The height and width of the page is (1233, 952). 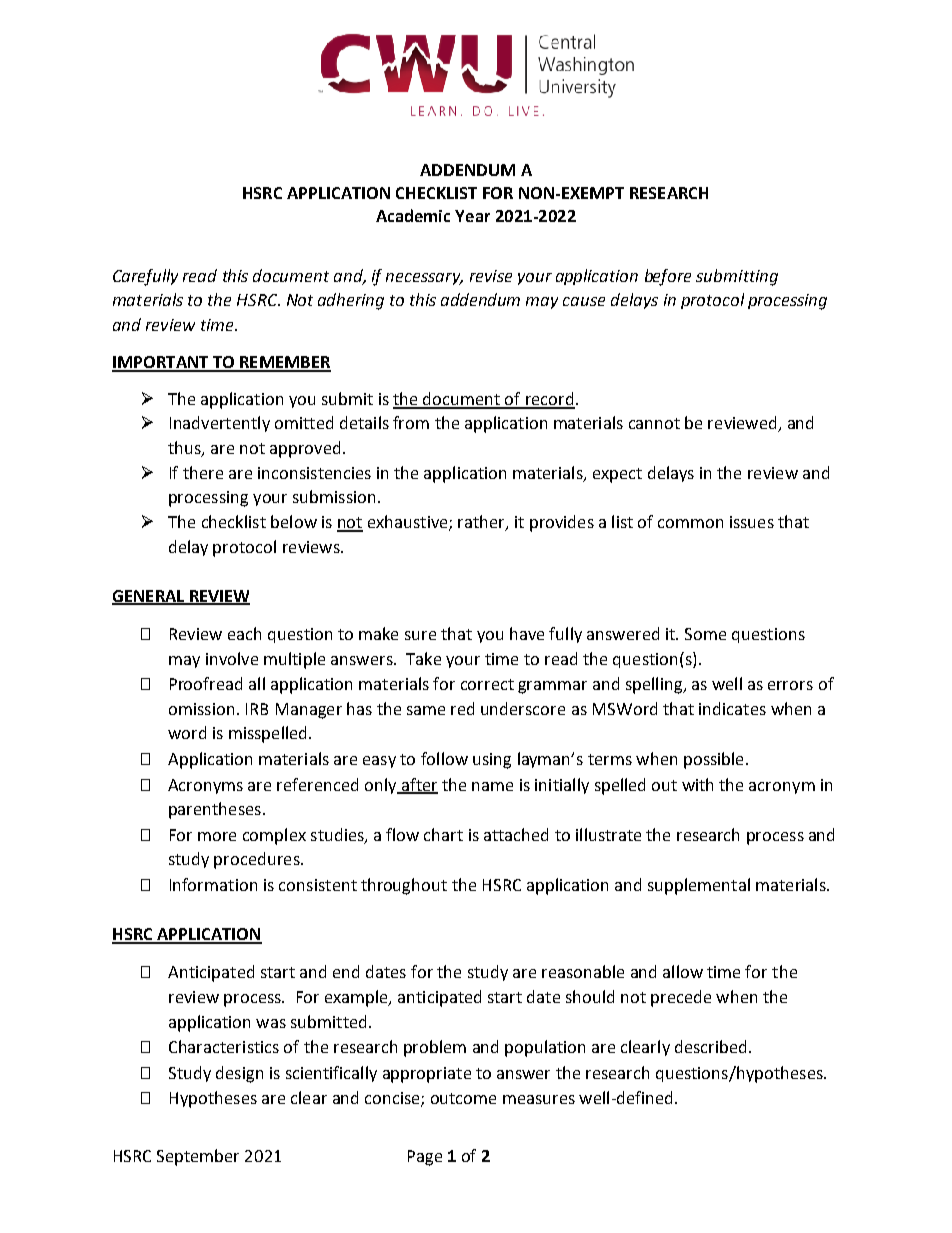 I want to click on Information, so click(x=213, y=884).
